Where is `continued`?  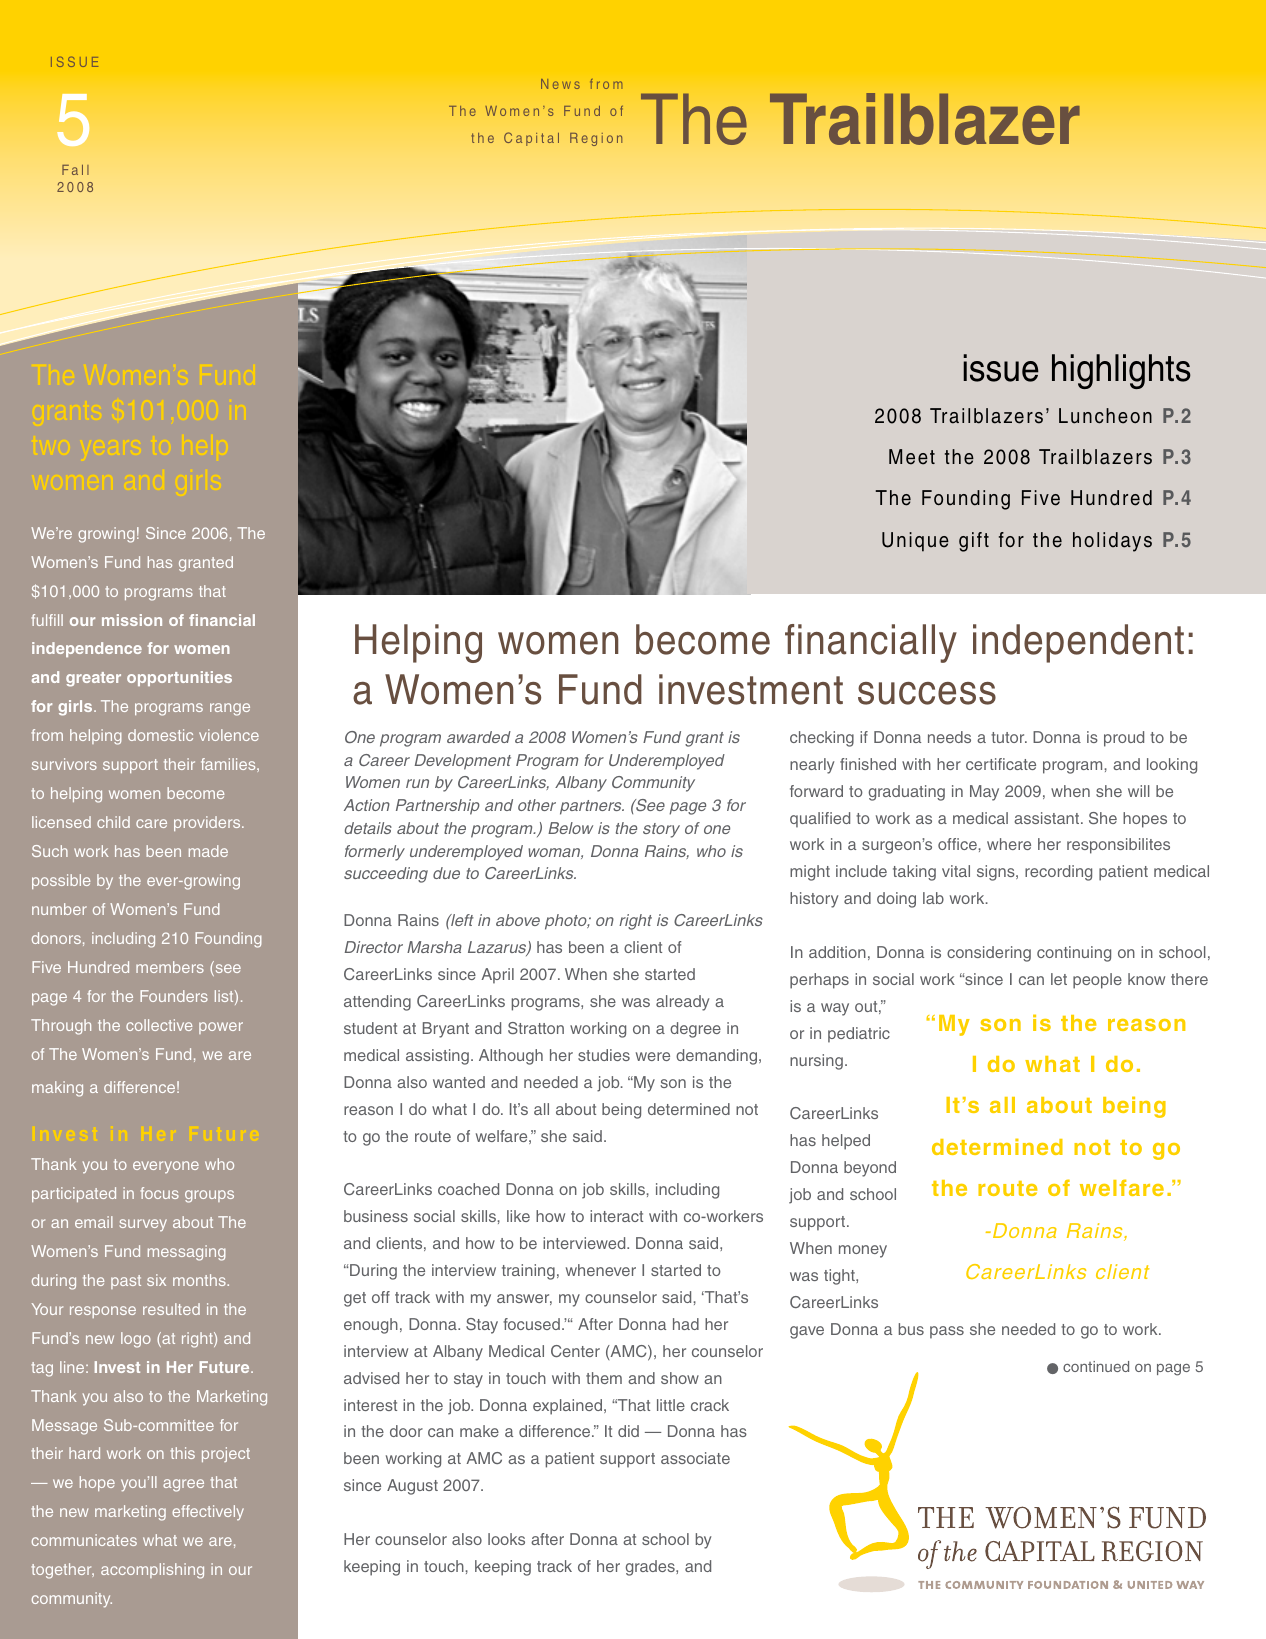
continued is located at coordinates (1096, 1366).
